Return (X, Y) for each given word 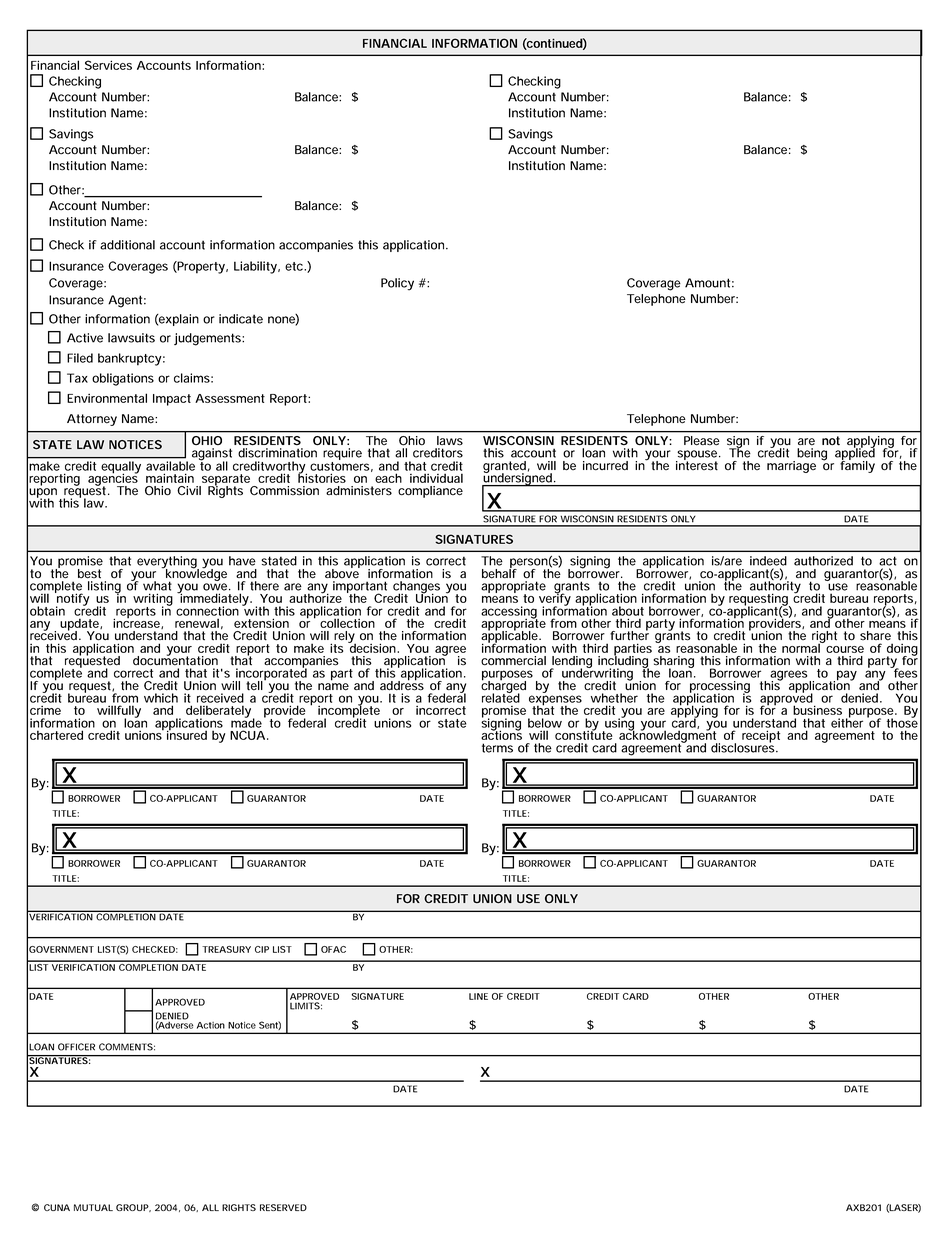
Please (702, 441)
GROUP (133, 1208)
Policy (397, 284)
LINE (478, 996)
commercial (513, 661)
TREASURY (226, 949)
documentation (175, 660)
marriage (791, 467)
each (388, 478)
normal (802, 647)
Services (108, 65)
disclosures (744, 747)
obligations (123, 379)
